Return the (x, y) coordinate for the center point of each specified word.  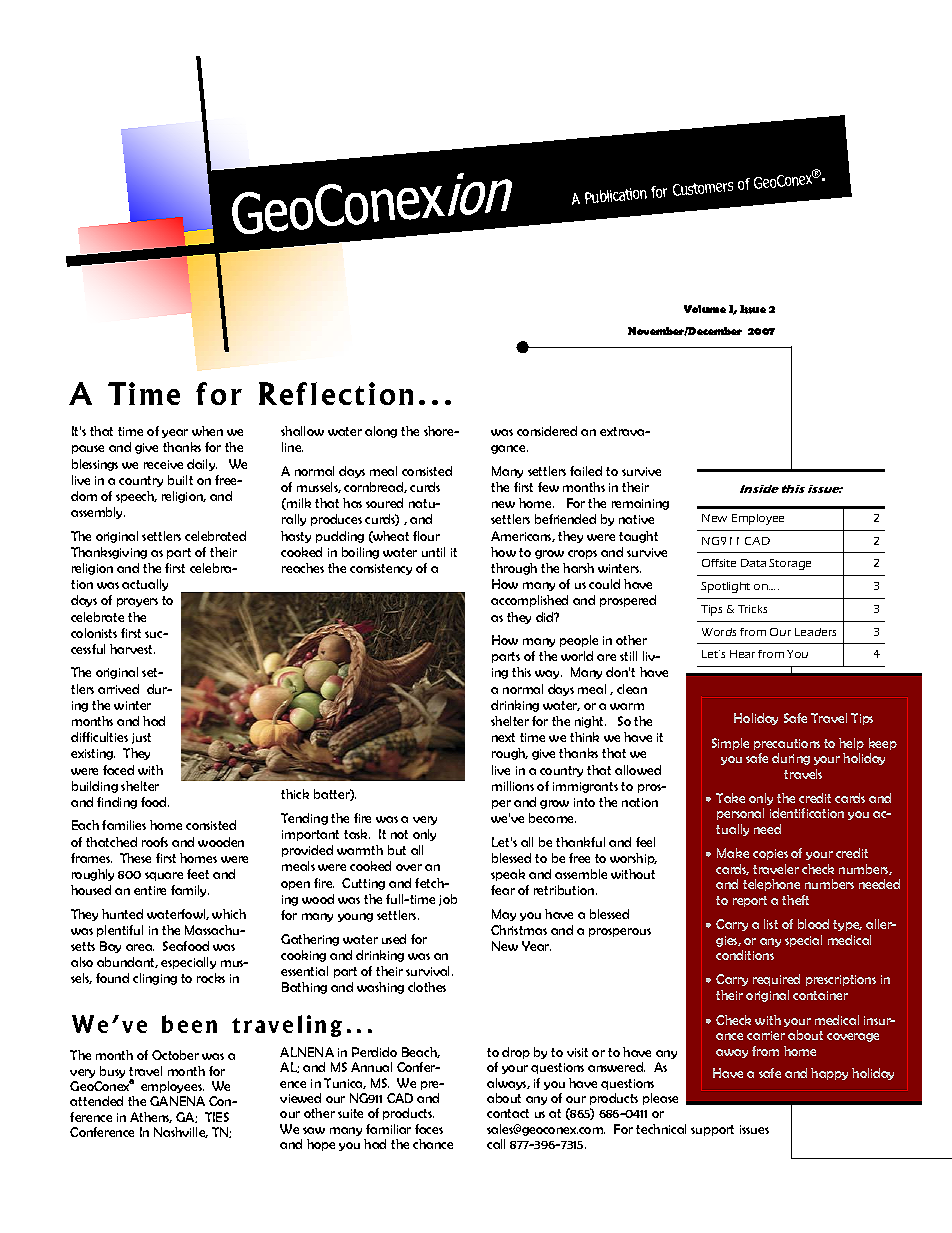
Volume (705, 309)
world (577, 656)
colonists (94, 633)
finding (117, 803)
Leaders (815, 632)
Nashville (181, 1132)
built (180, 480)
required (776, 980)
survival (429, 971)
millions (513, 786)
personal (740, 814)
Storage (790, 564)
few (548, 487)
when (207, 431)
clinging (155, 979)
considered (547, 431)
